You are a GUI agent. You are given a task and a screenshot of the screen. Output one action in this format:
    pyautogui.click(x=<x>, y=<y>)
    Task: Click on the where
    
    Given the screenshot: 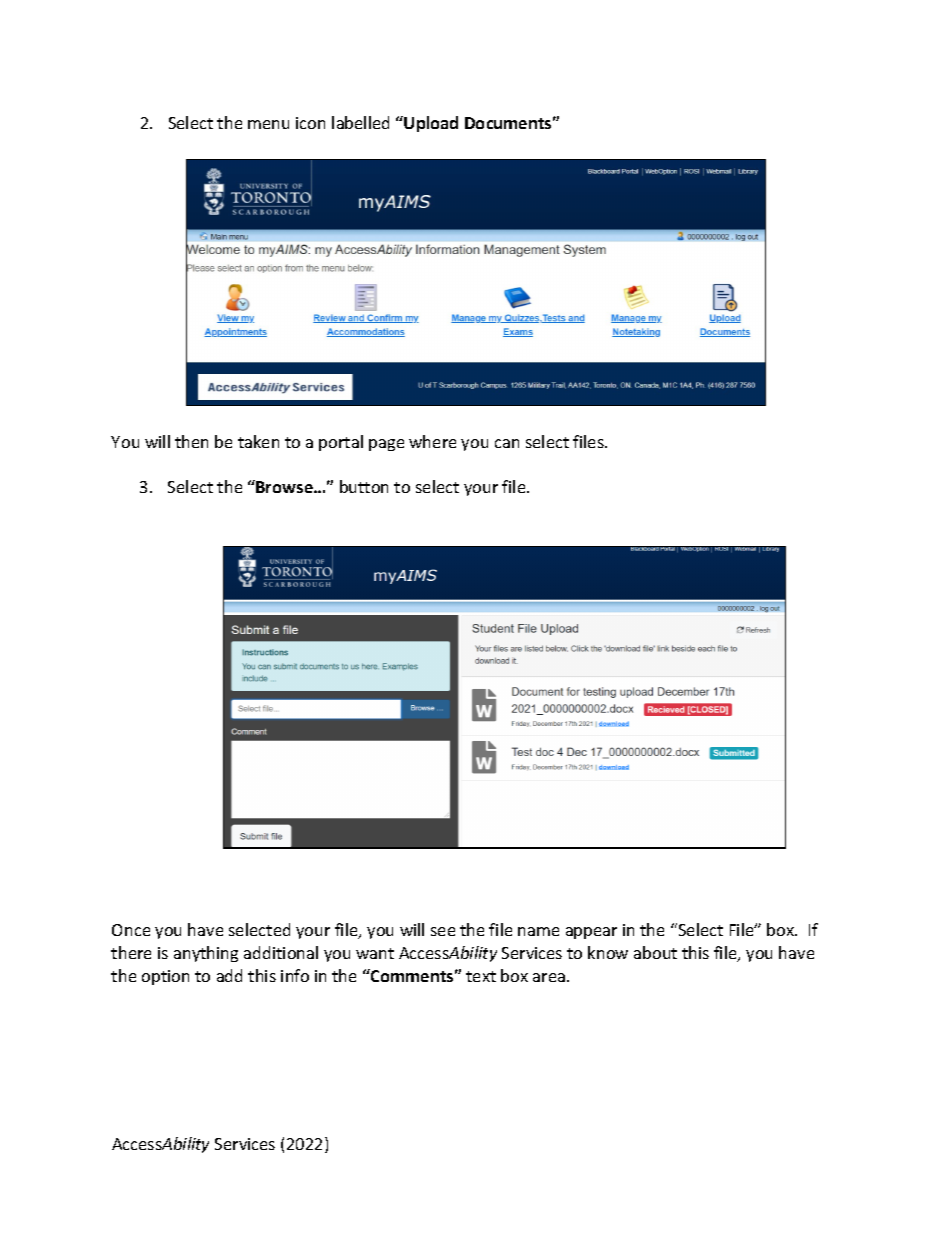 What is the action you would take?
    pyautogui.click(x=432, y=441)
